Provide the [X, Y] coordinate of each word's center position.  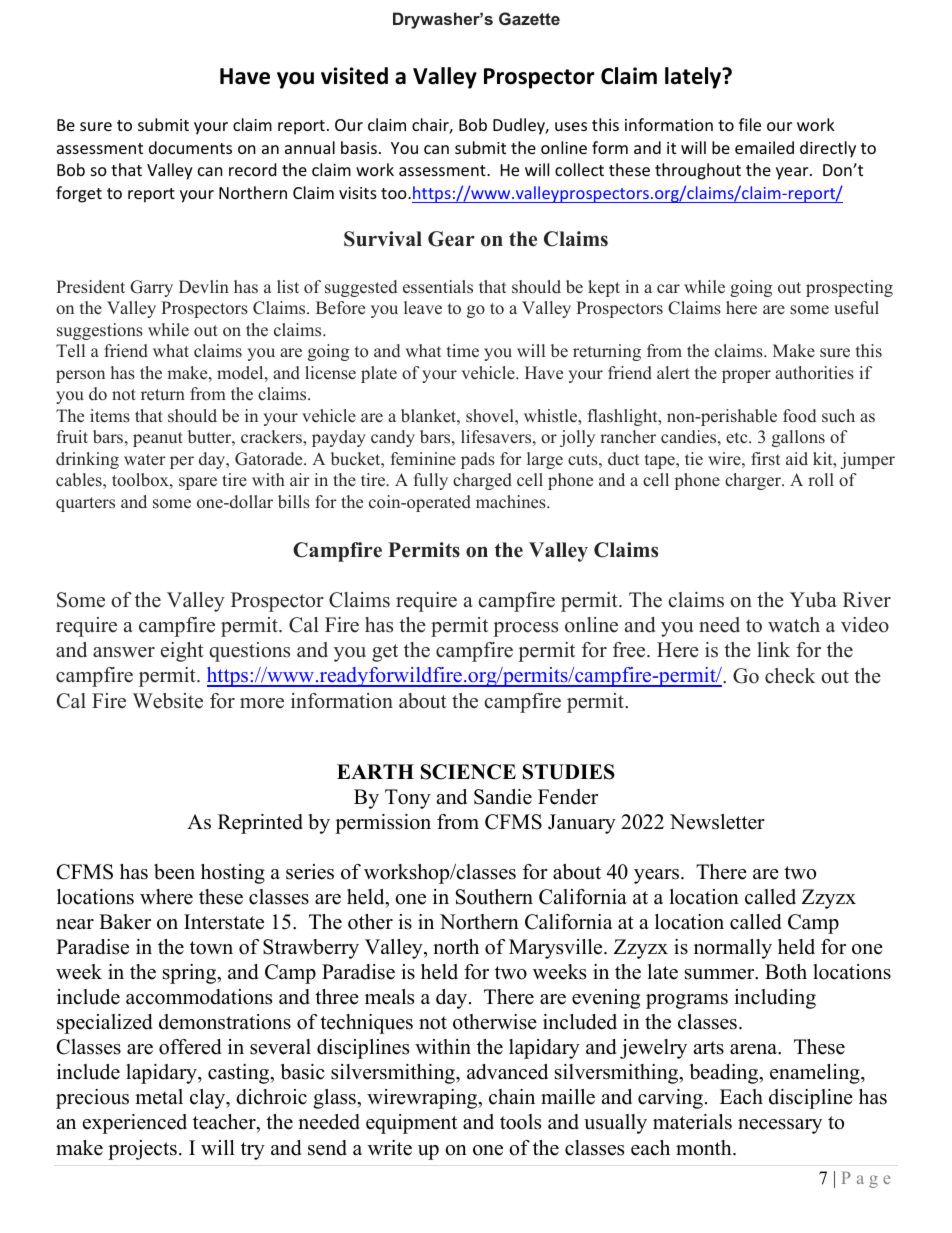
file [750, 124]
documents [190, 147]
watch [794, 625]
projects [142, 1150]
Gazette [529, 18]
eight [182, 652]
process [525, 629]
